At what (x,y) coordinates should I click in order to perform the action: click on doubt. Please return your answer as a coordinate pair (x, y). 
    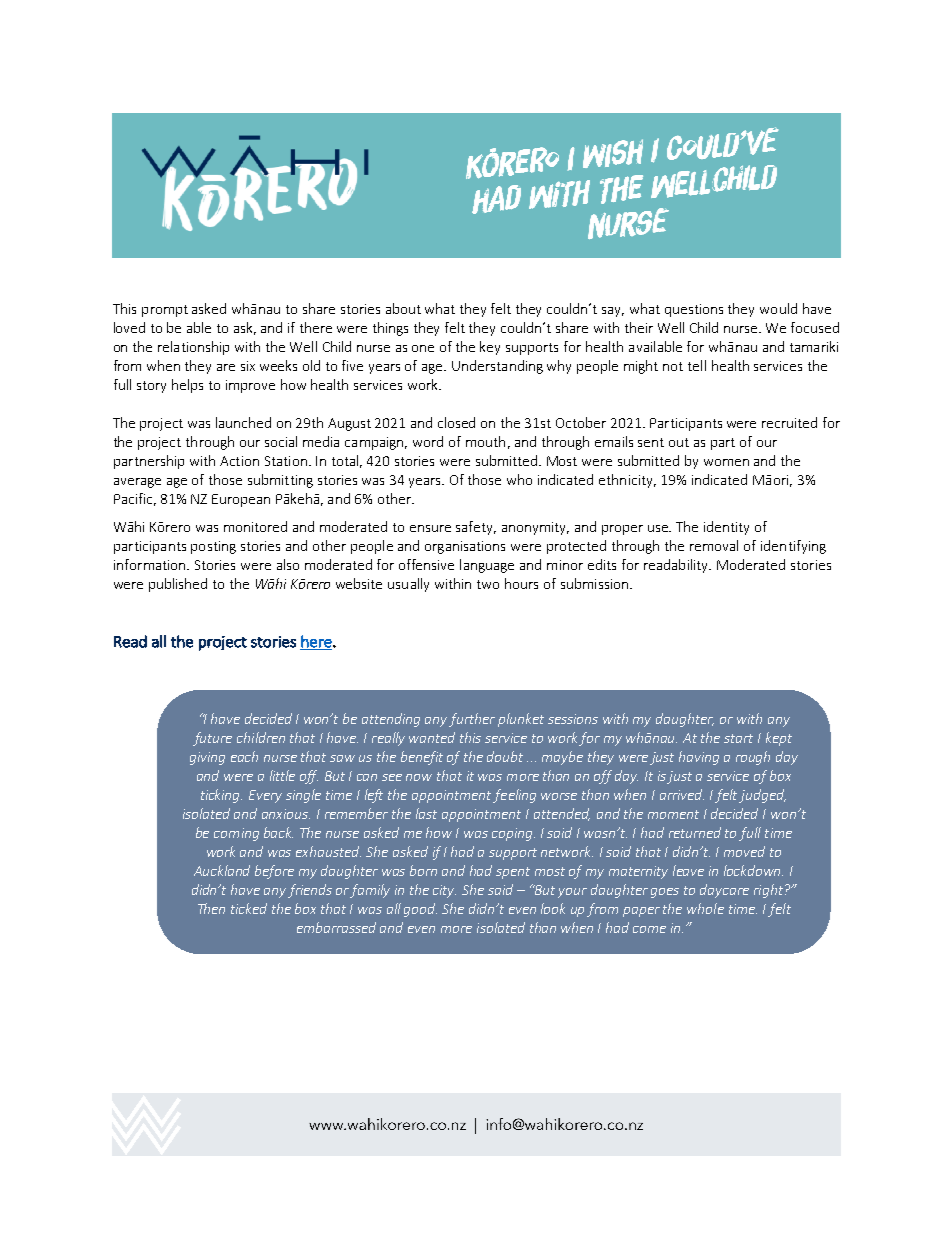
    Looking at the image, I should click on (505, 756).
